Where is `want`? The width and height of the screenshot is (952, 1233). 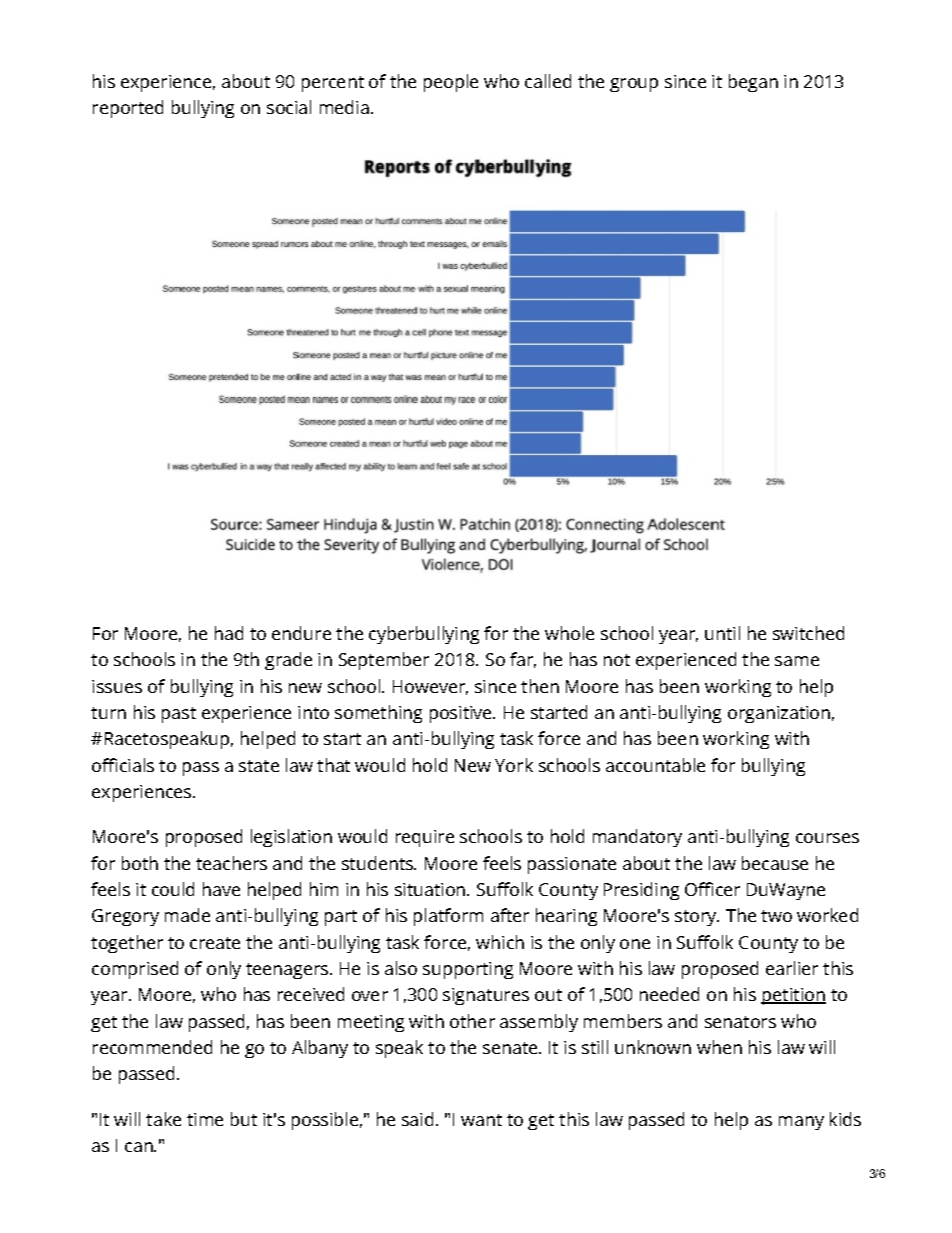 want is located at coordinates (481, 1120).
